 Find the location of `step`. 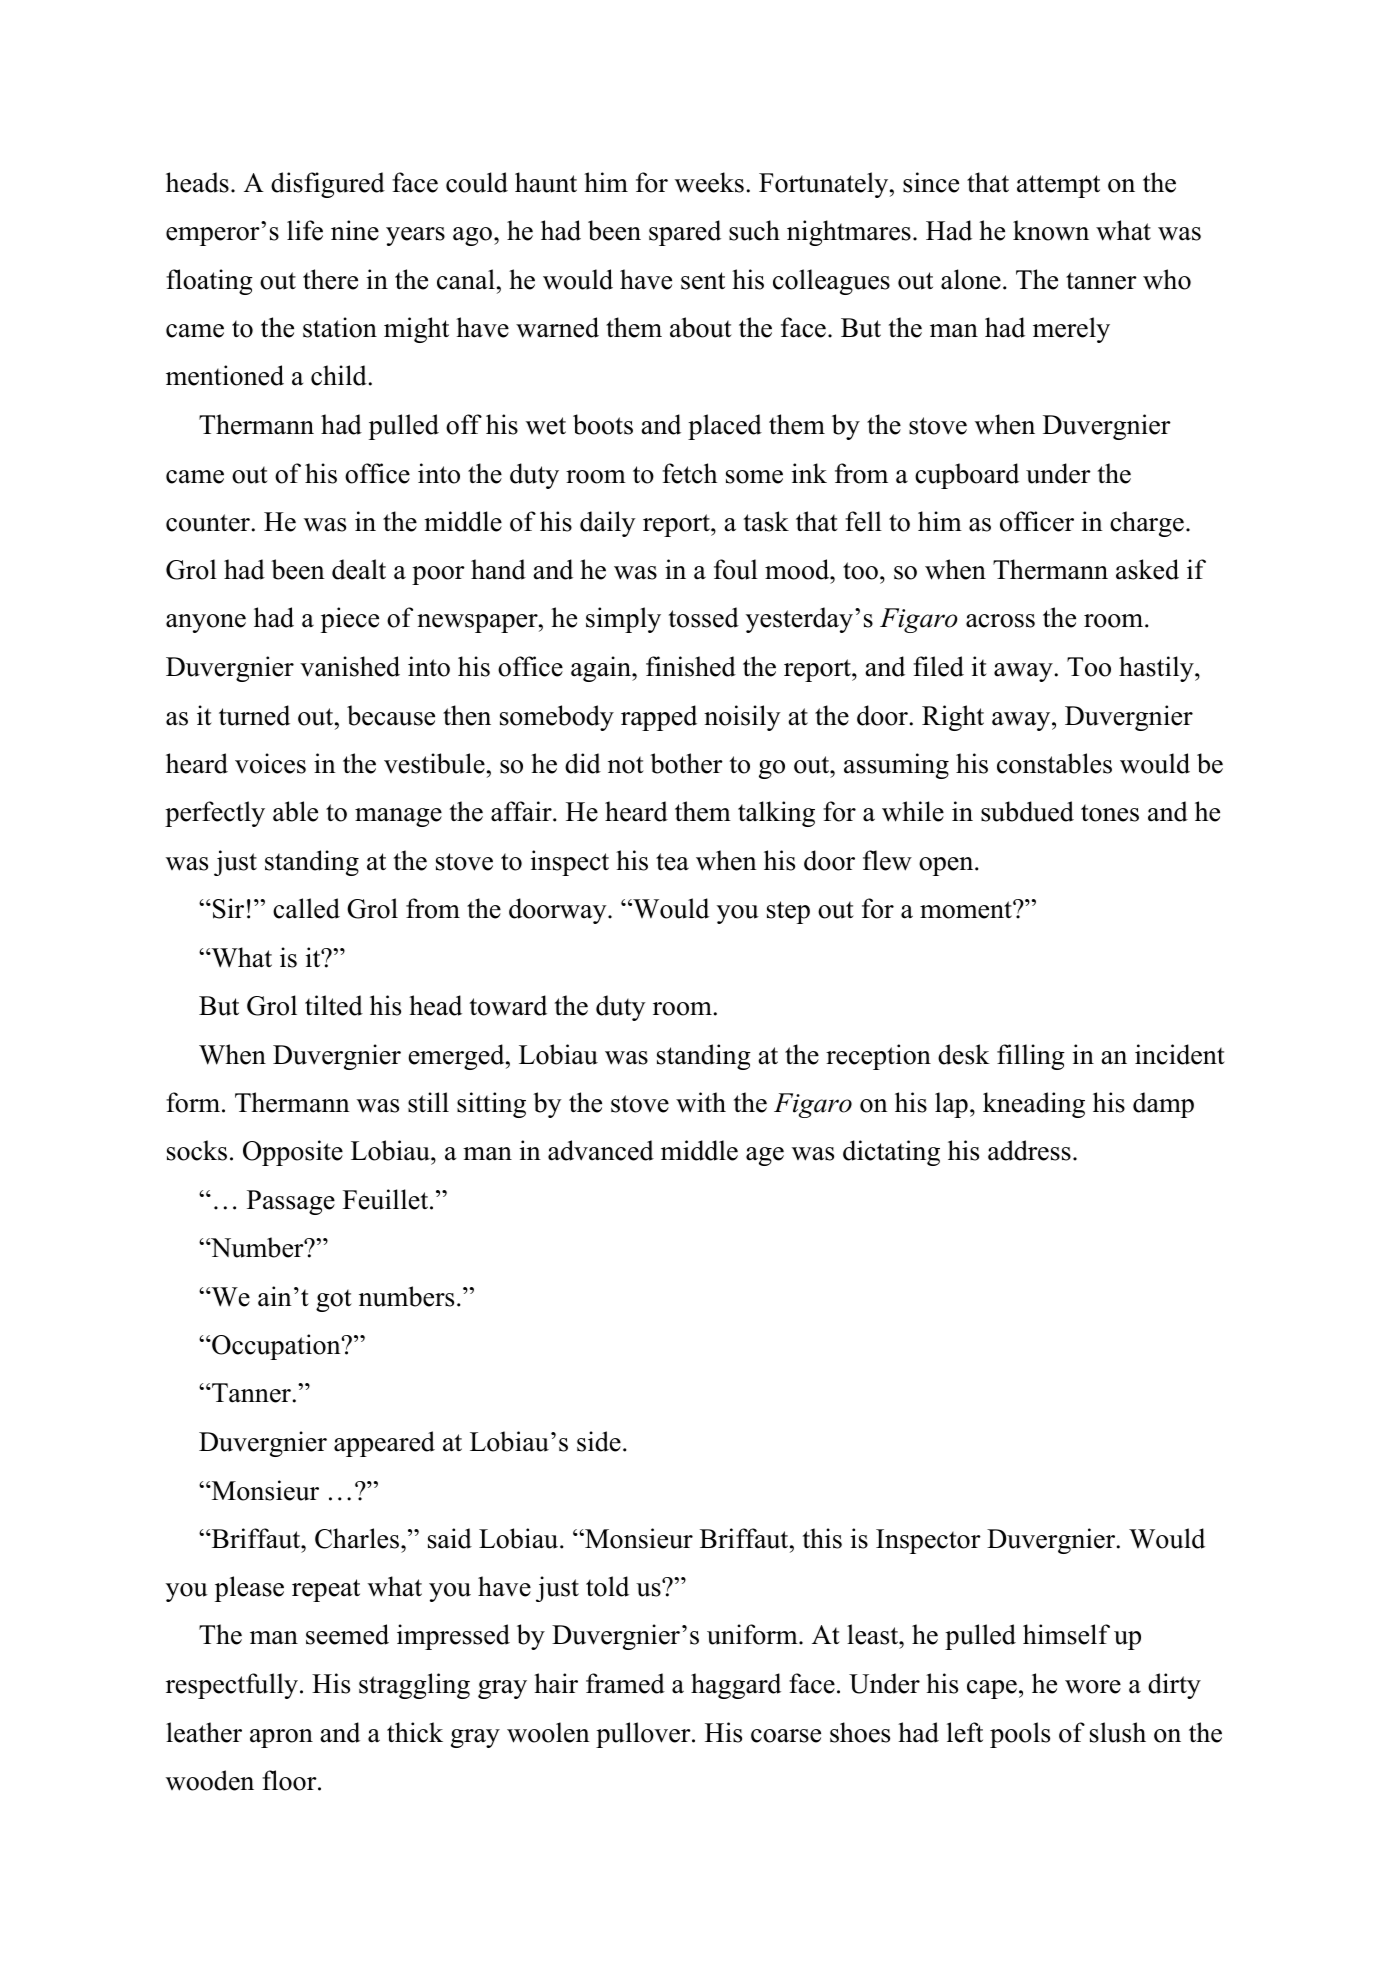

step is located at coordinates (788, 912).
